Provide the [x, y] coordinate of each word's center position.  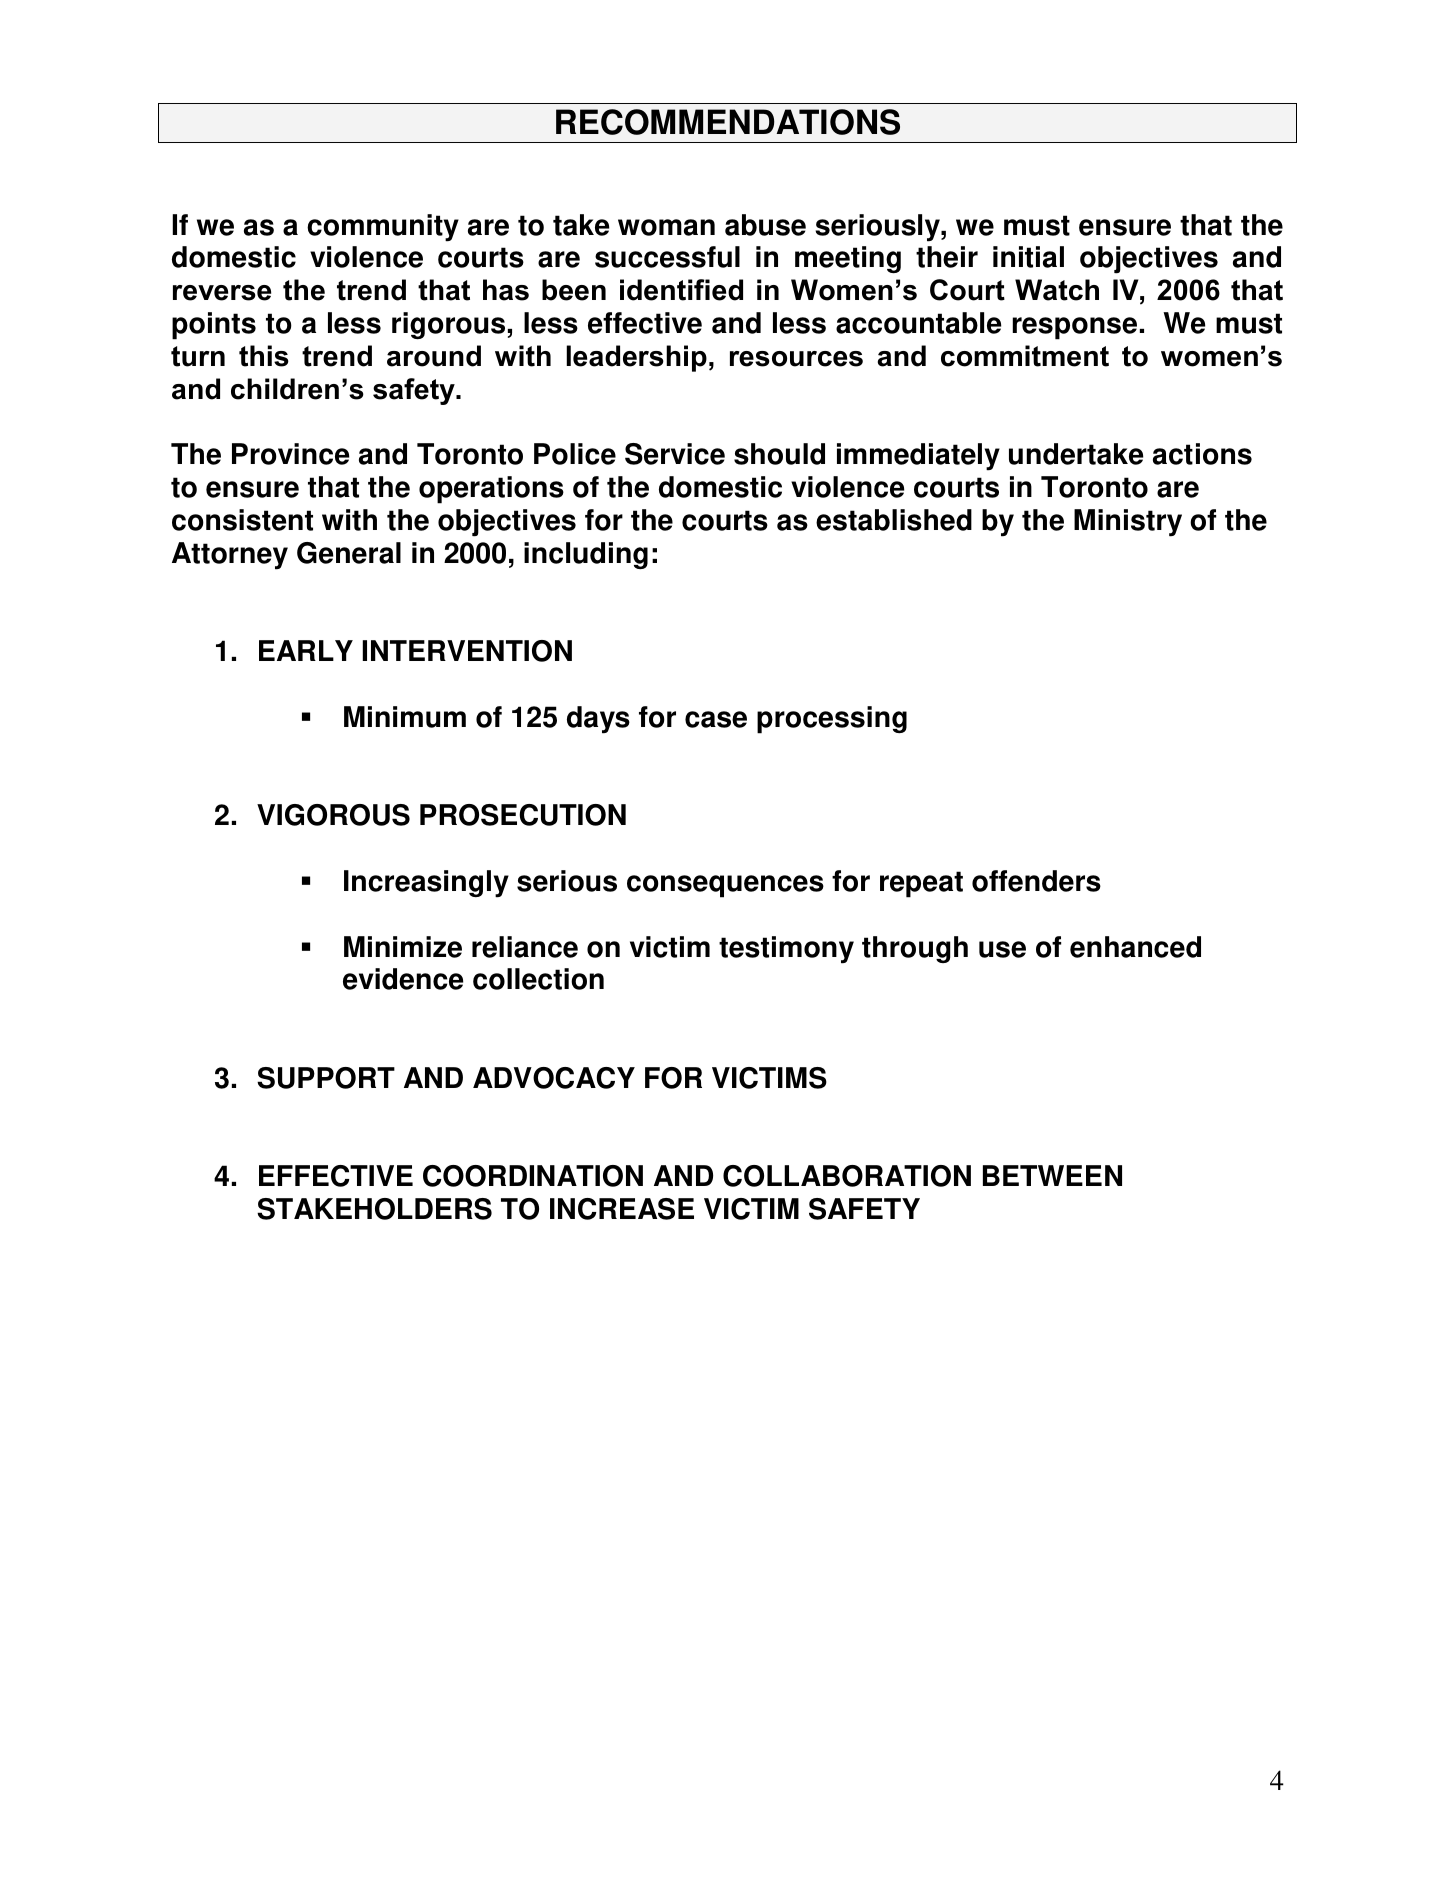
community [383, 228]
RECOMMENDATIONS [728, 122]
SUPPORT [326, 1078]
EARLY [306, 650]
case [716, 719]
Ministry [1128, 523]
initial [1028, 257]
